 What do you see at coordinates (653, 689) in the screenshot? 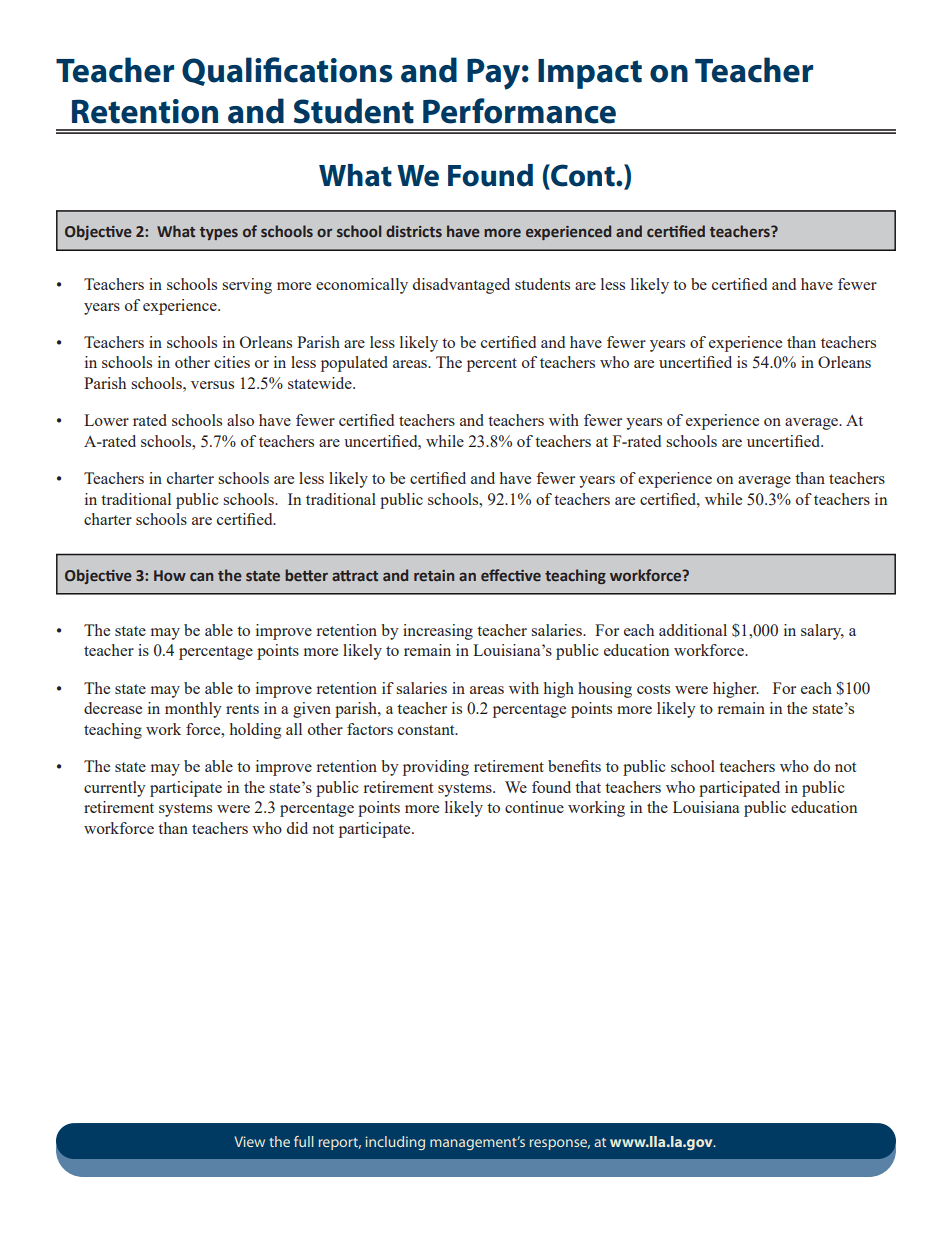
I see `costs` at bounding box center [653, 689].
